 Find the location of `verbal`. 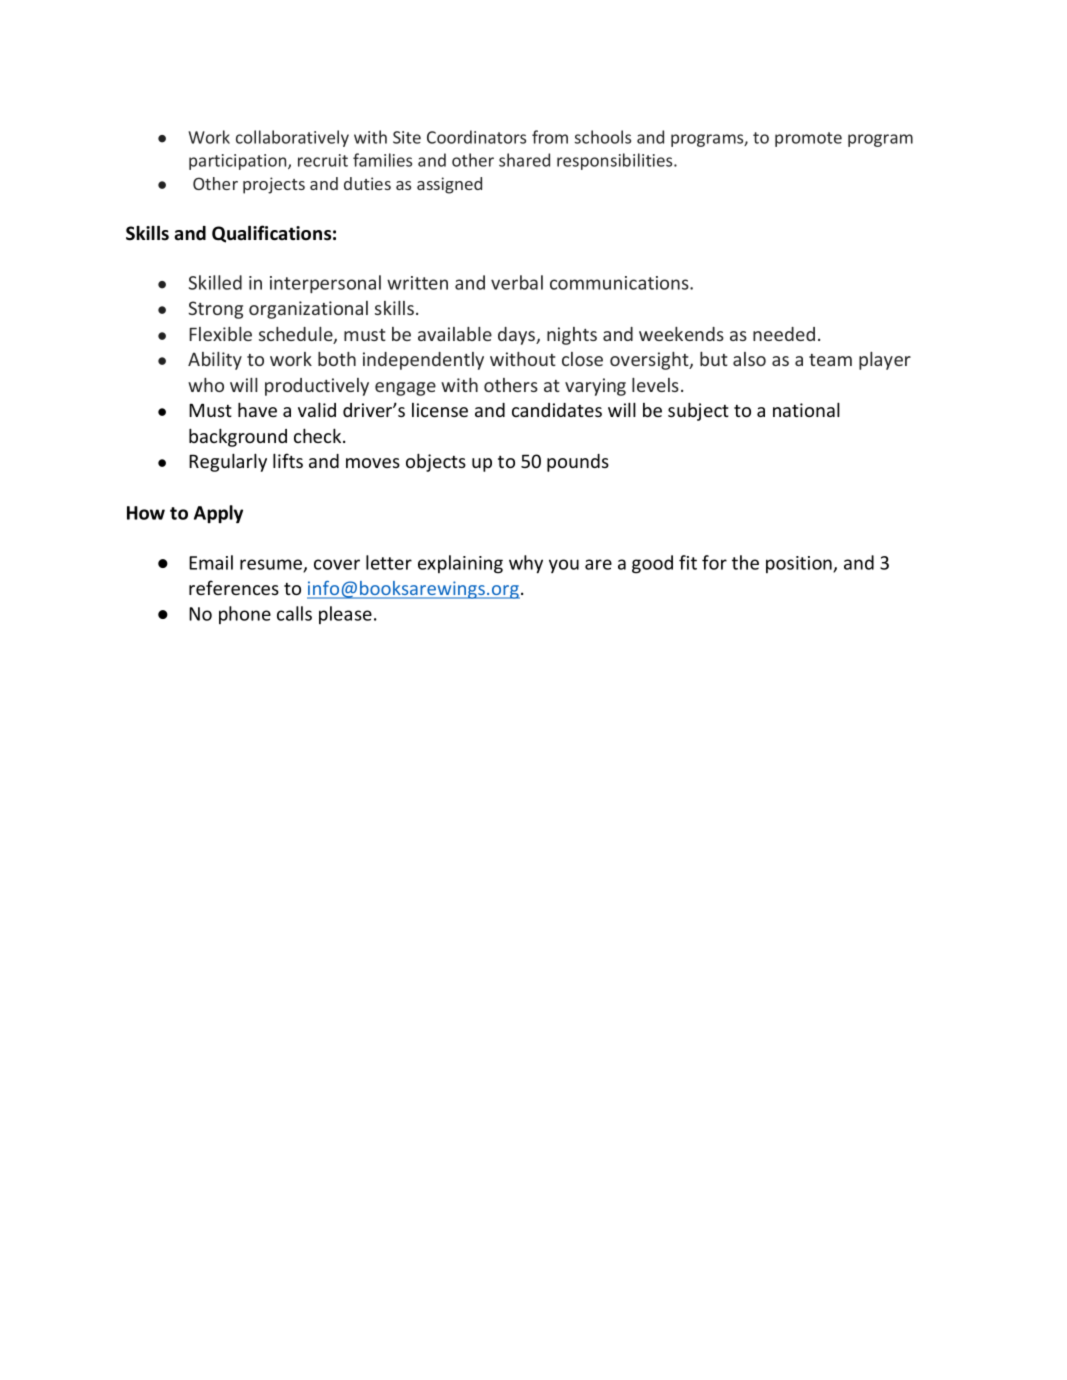

verbal is located at coordinates (517, 282).
